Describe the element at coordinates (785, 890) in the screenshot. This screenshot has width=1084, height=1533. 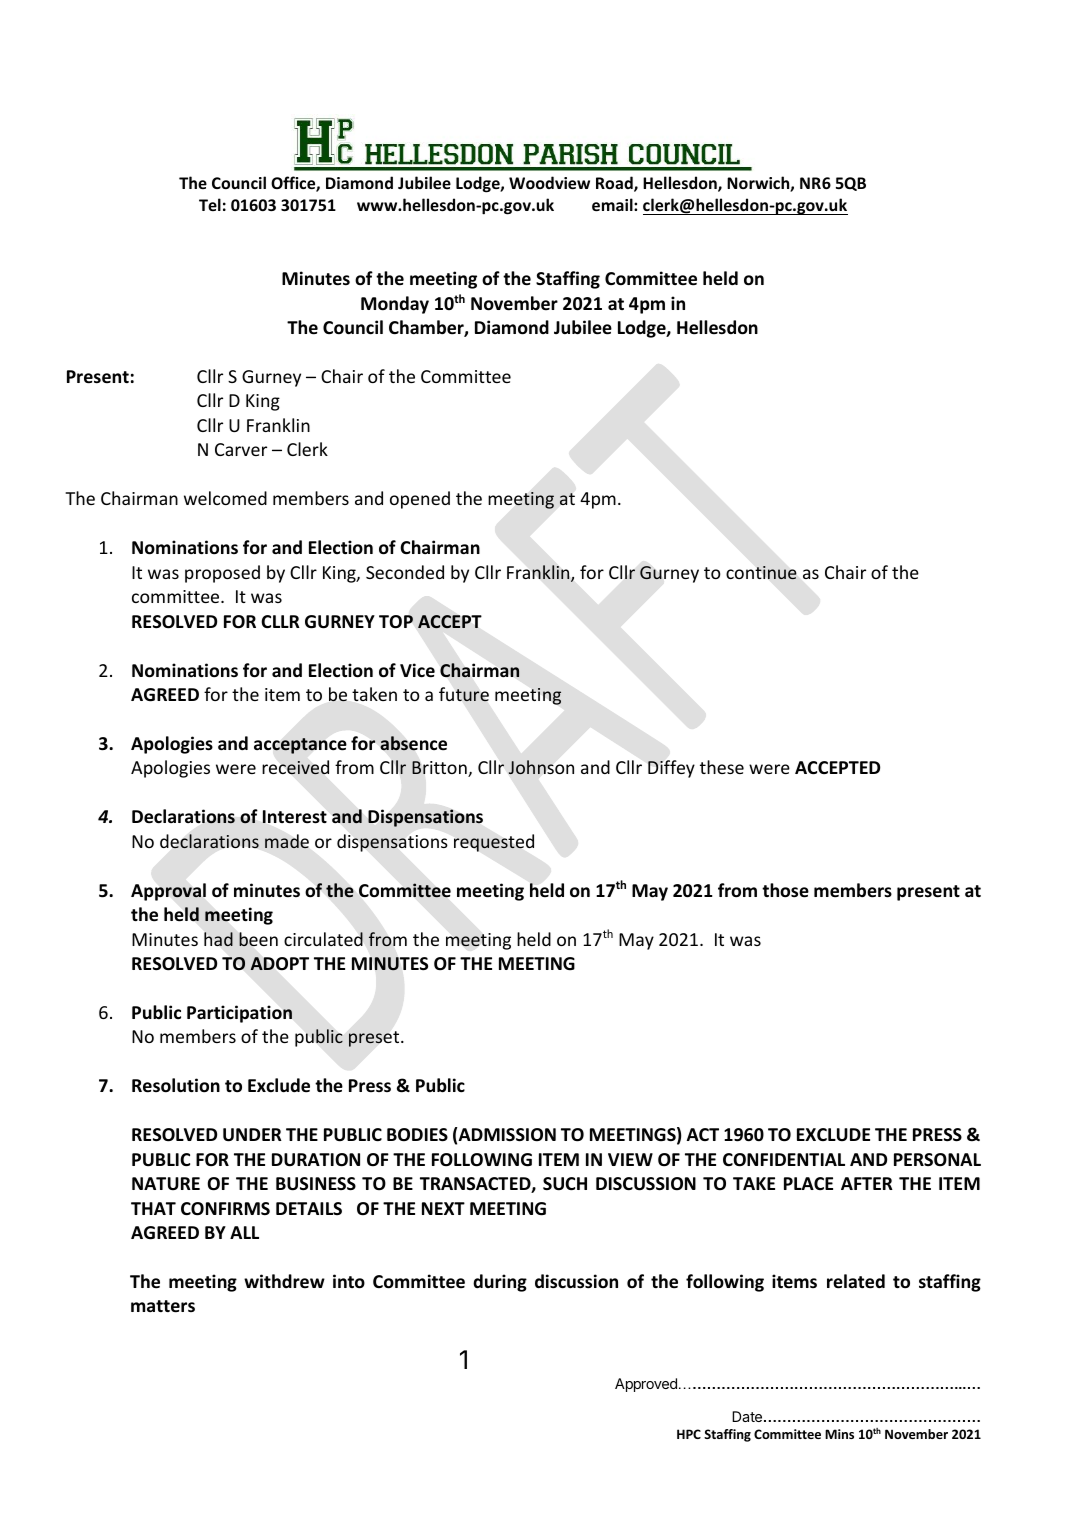
I see `those` at that location.
